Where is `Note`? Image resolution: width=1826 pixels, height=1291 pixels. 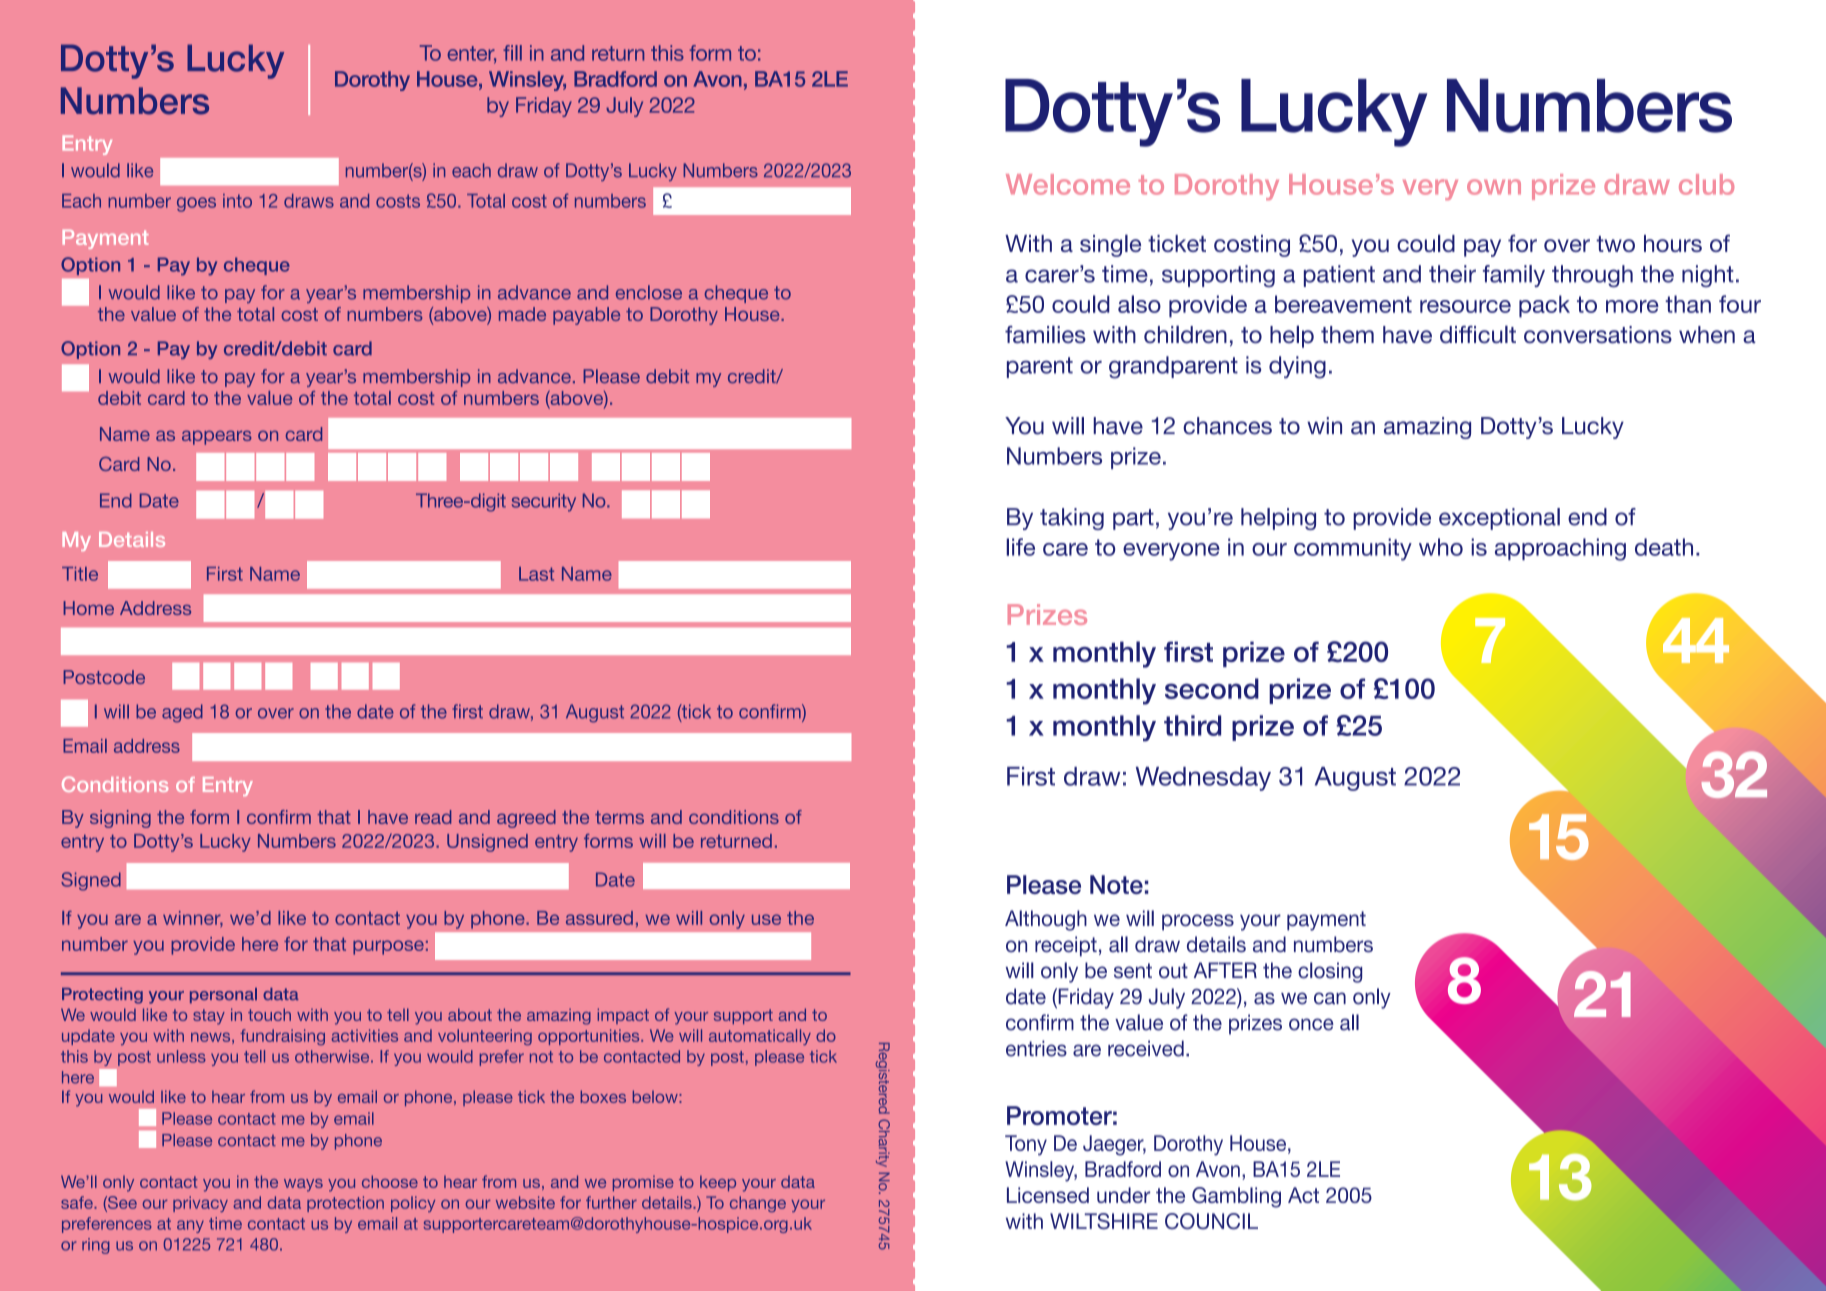
Note is located at coordinates (1116, 884).
